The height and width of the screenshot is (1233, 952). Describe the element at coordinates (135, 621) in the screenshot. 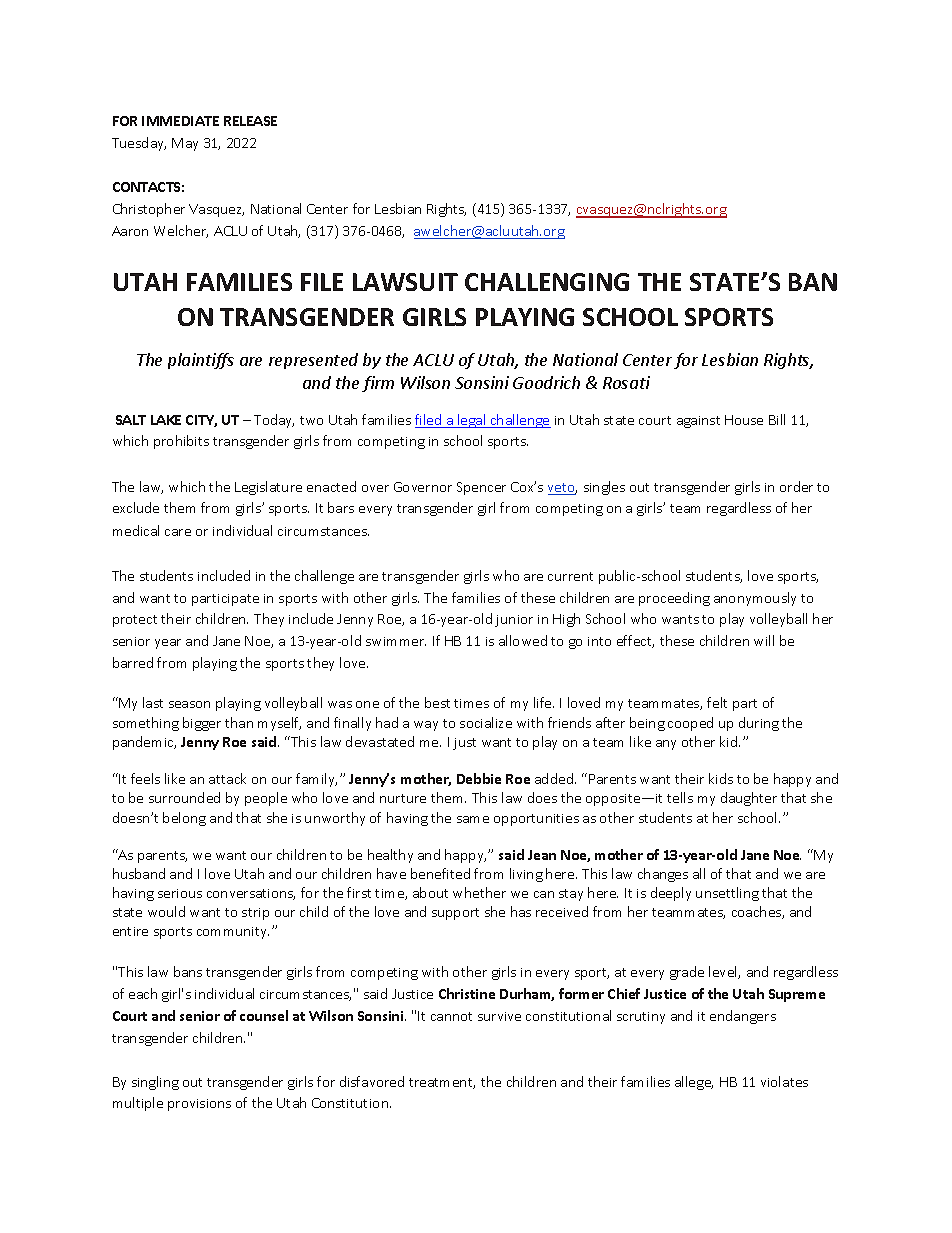

I see `protect` at that location.
